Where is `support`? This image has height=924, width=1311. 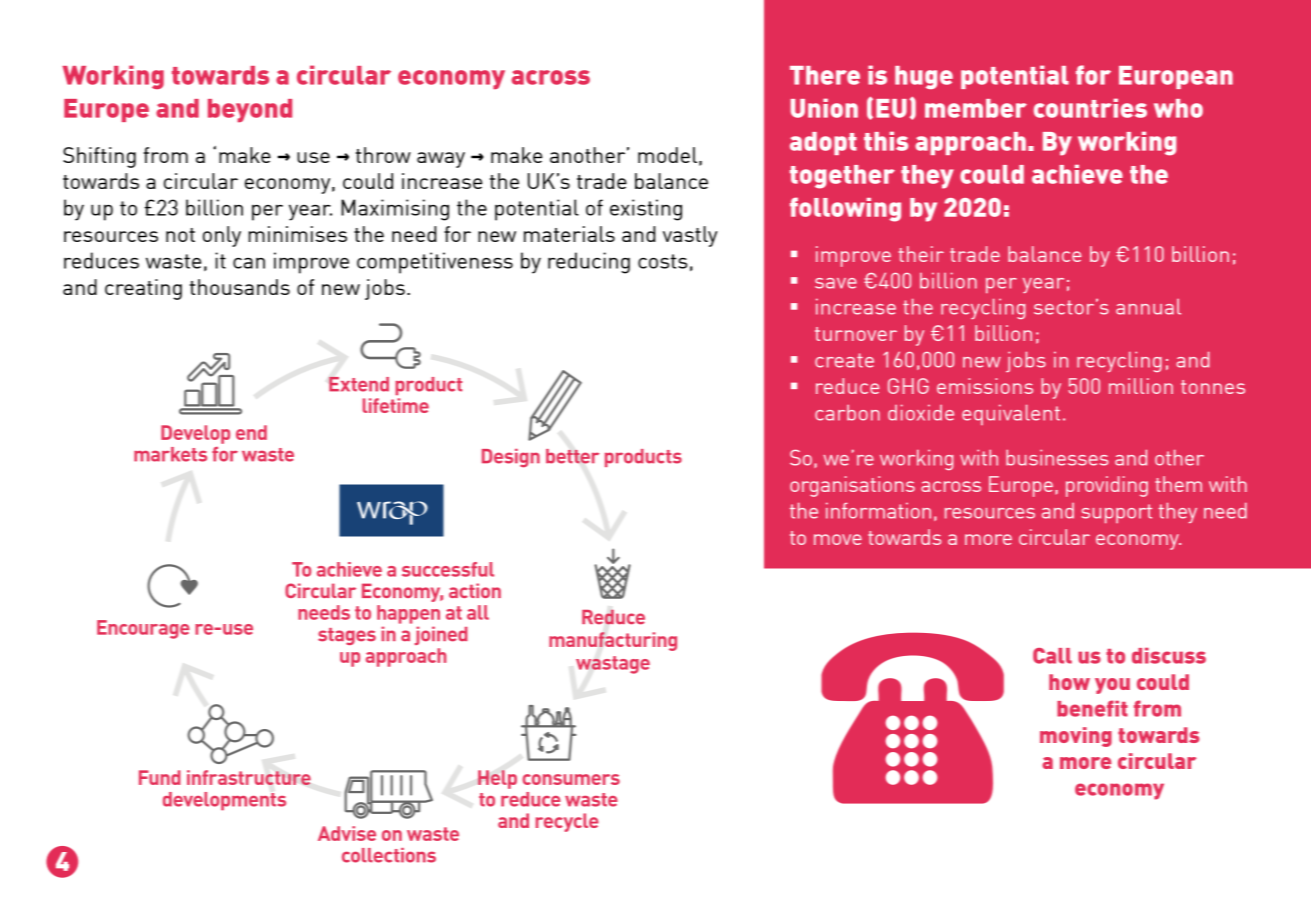
support is located at coordinates (1117, 513).
